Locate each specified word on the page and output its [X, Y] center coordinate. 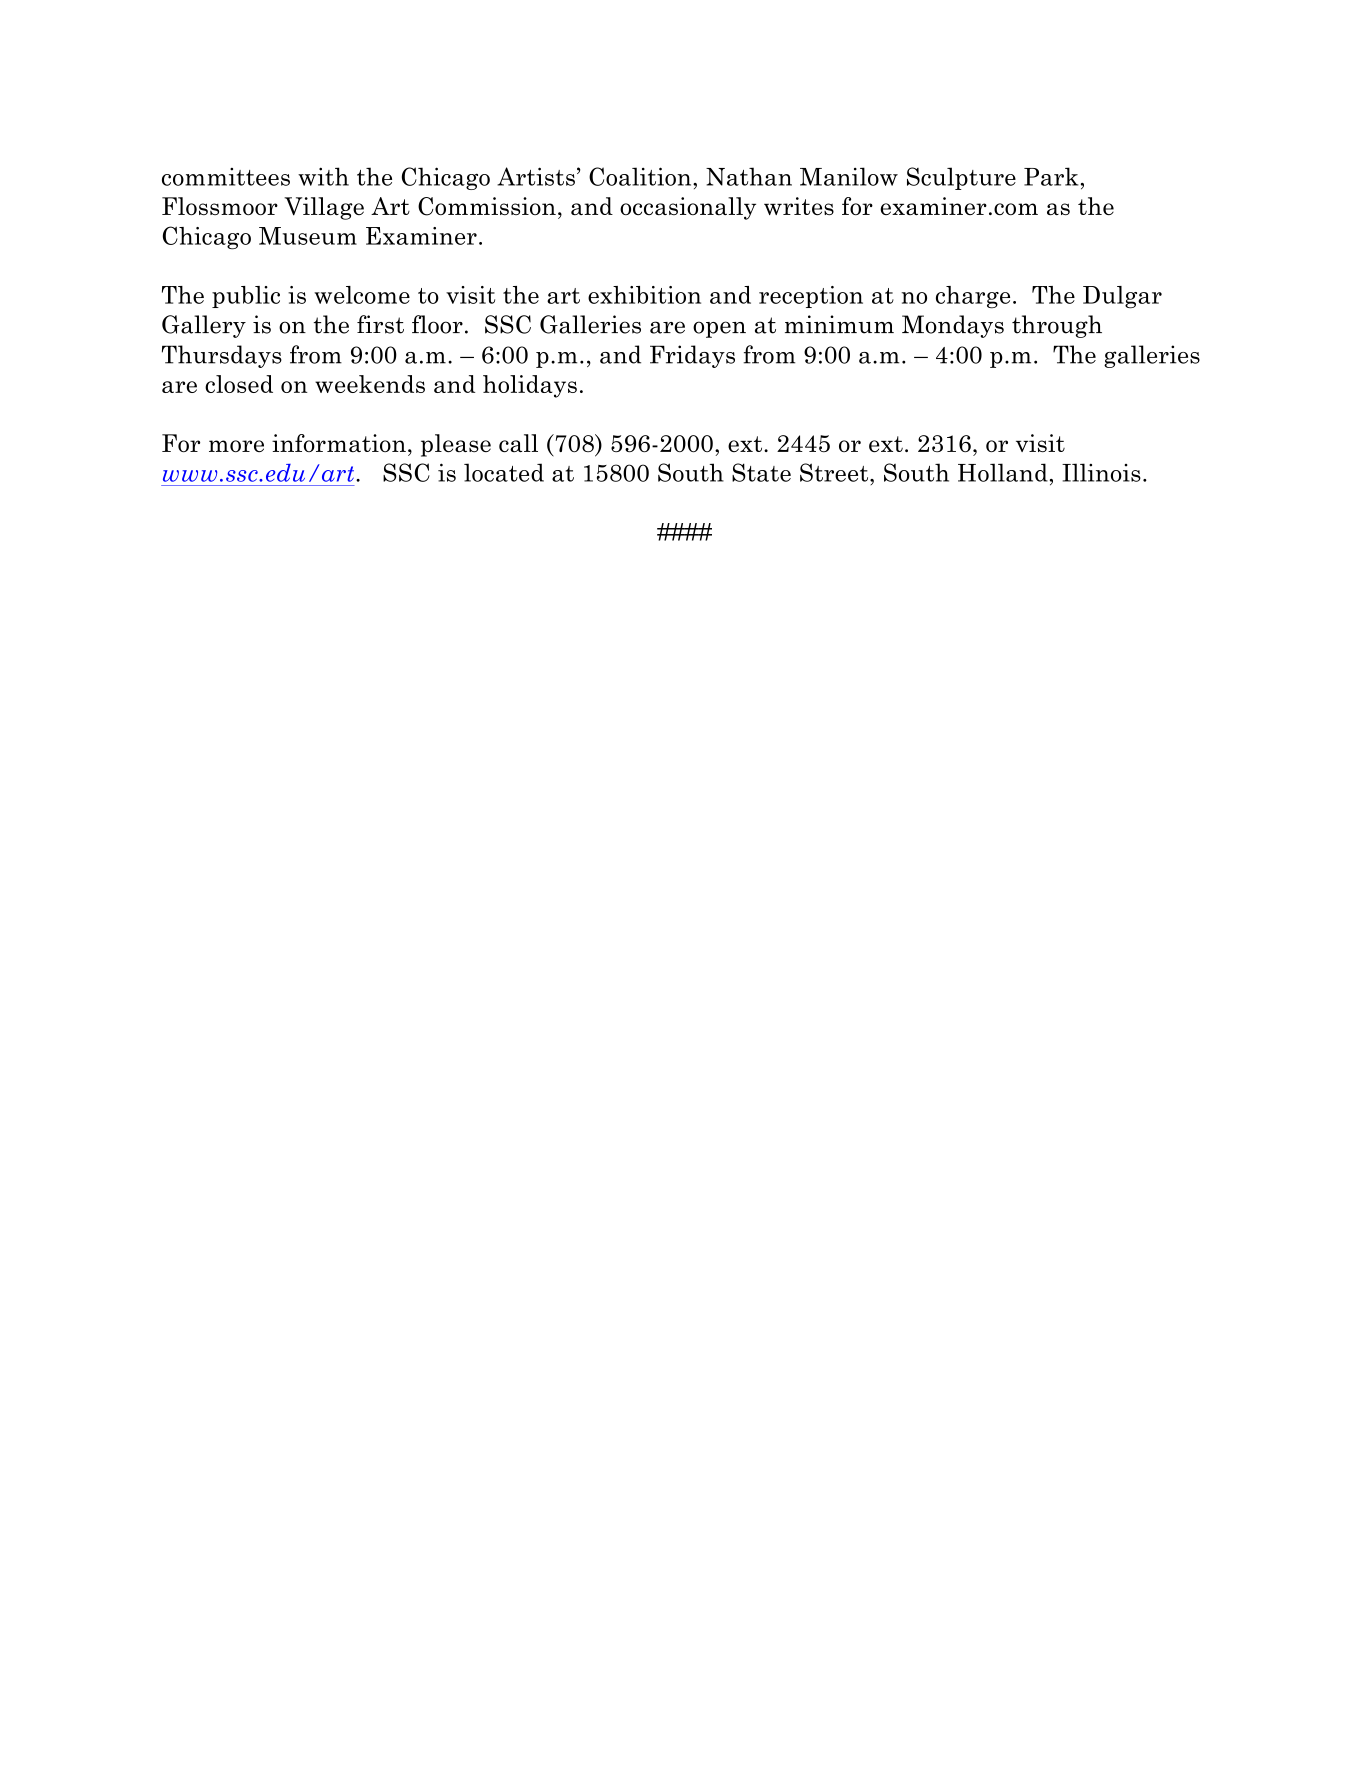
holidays [530, 386]
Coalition [641, 176]
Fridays [692, 356]
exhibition [644, 295]
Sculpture [961, 178]
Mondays [953, 326]
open [719, 329]
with [323, 176]
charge [973, 297]
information [339, 443]
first [380, 324]
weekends [370, 384]
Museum [308, 236]
